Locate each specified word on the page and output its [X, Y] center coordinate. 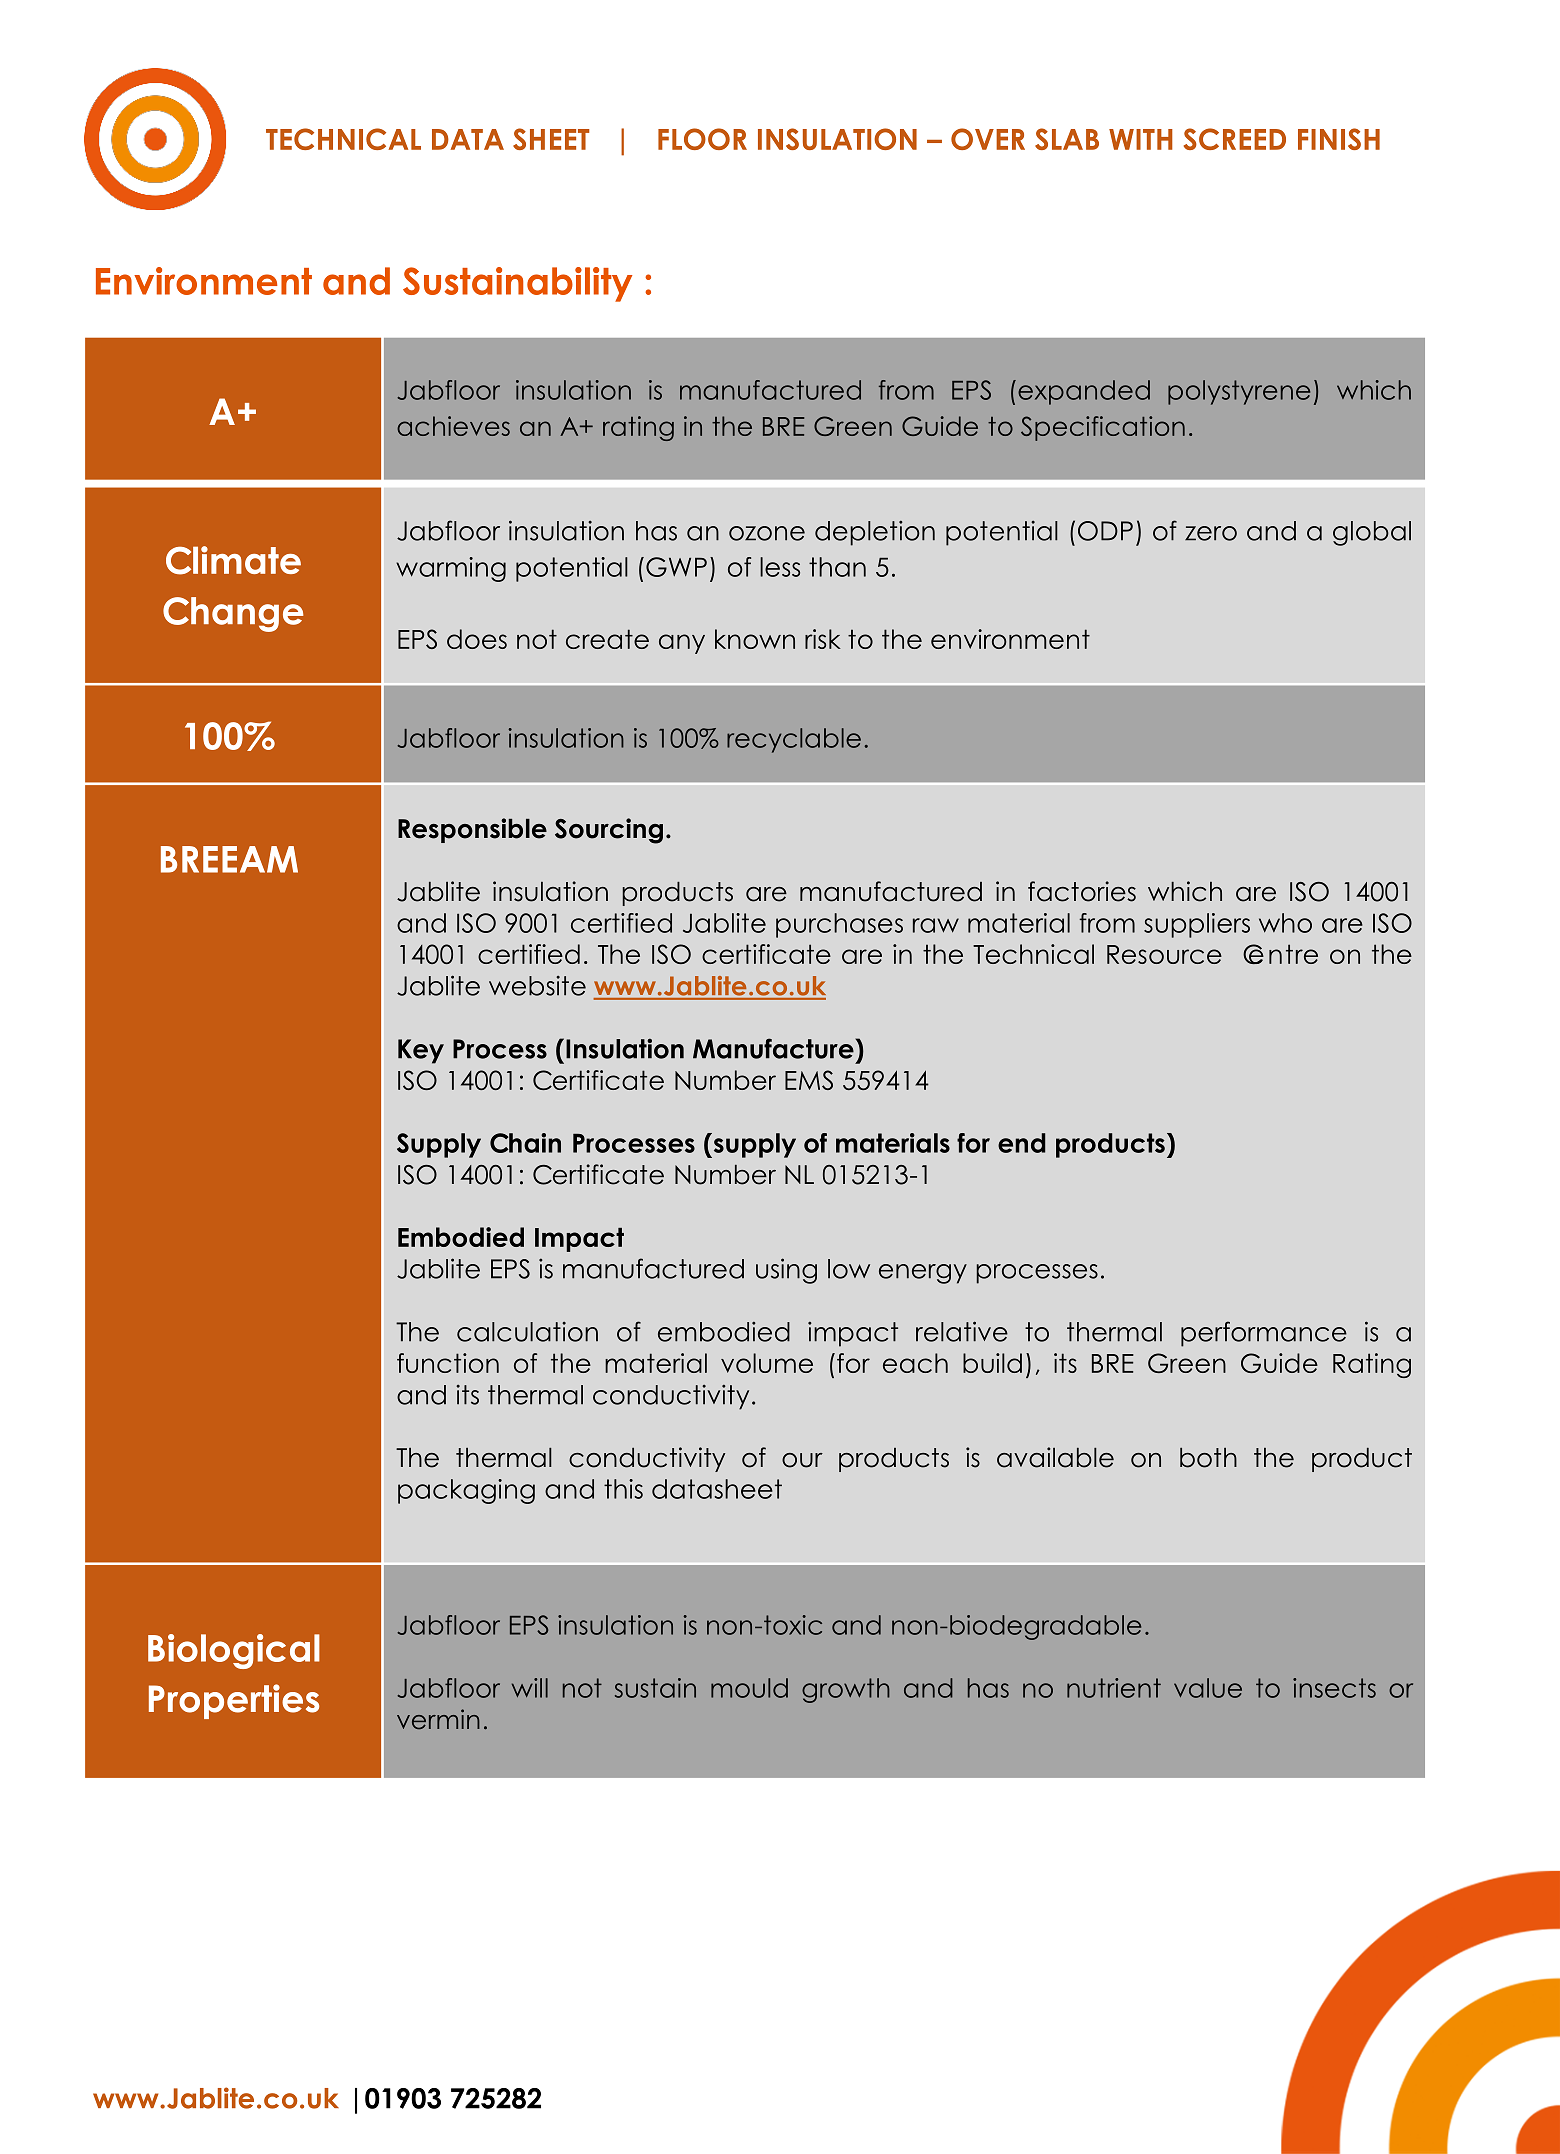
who [1285, 923]
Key [421, 1051]
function [448, 1363]
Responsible [472, 830]
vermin [438, 1719]
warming [451, 569]
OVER [988, 139]
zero [1211, 533]
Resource [1164, 954]
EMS [809, 1080]
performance [1264, 1334]
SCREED [1235, 139]
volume [767, 1363]
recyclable [794, 740]
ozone [767, 533]
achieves [453, 426]
